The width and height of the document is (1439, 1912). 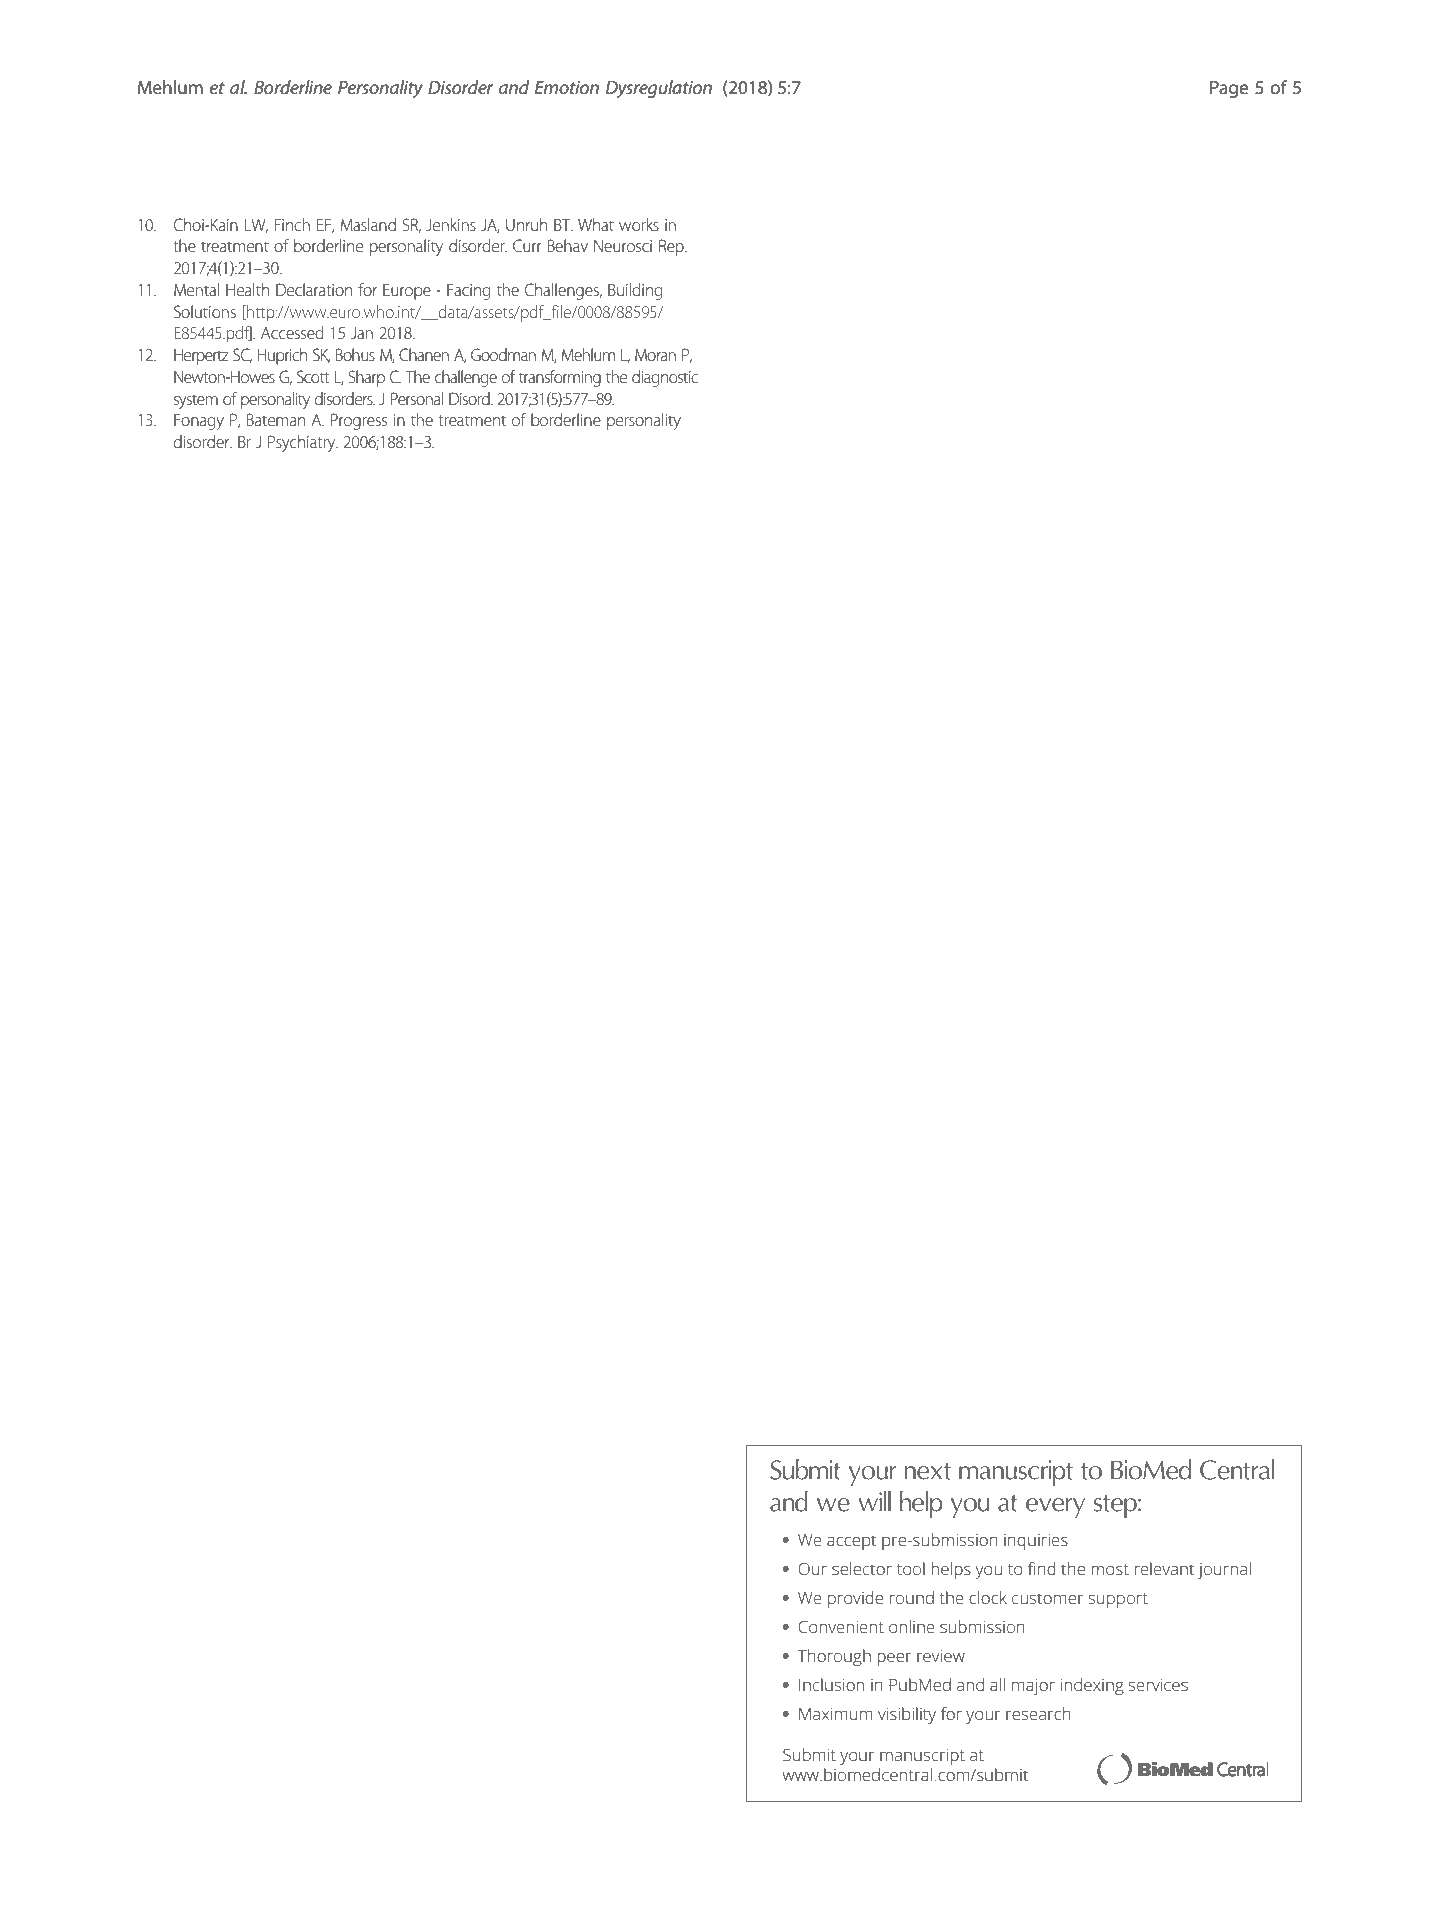 What do you see at coordinates (1229, 89) in the document?
I see `Page` at bounding box center [1229, 89].
